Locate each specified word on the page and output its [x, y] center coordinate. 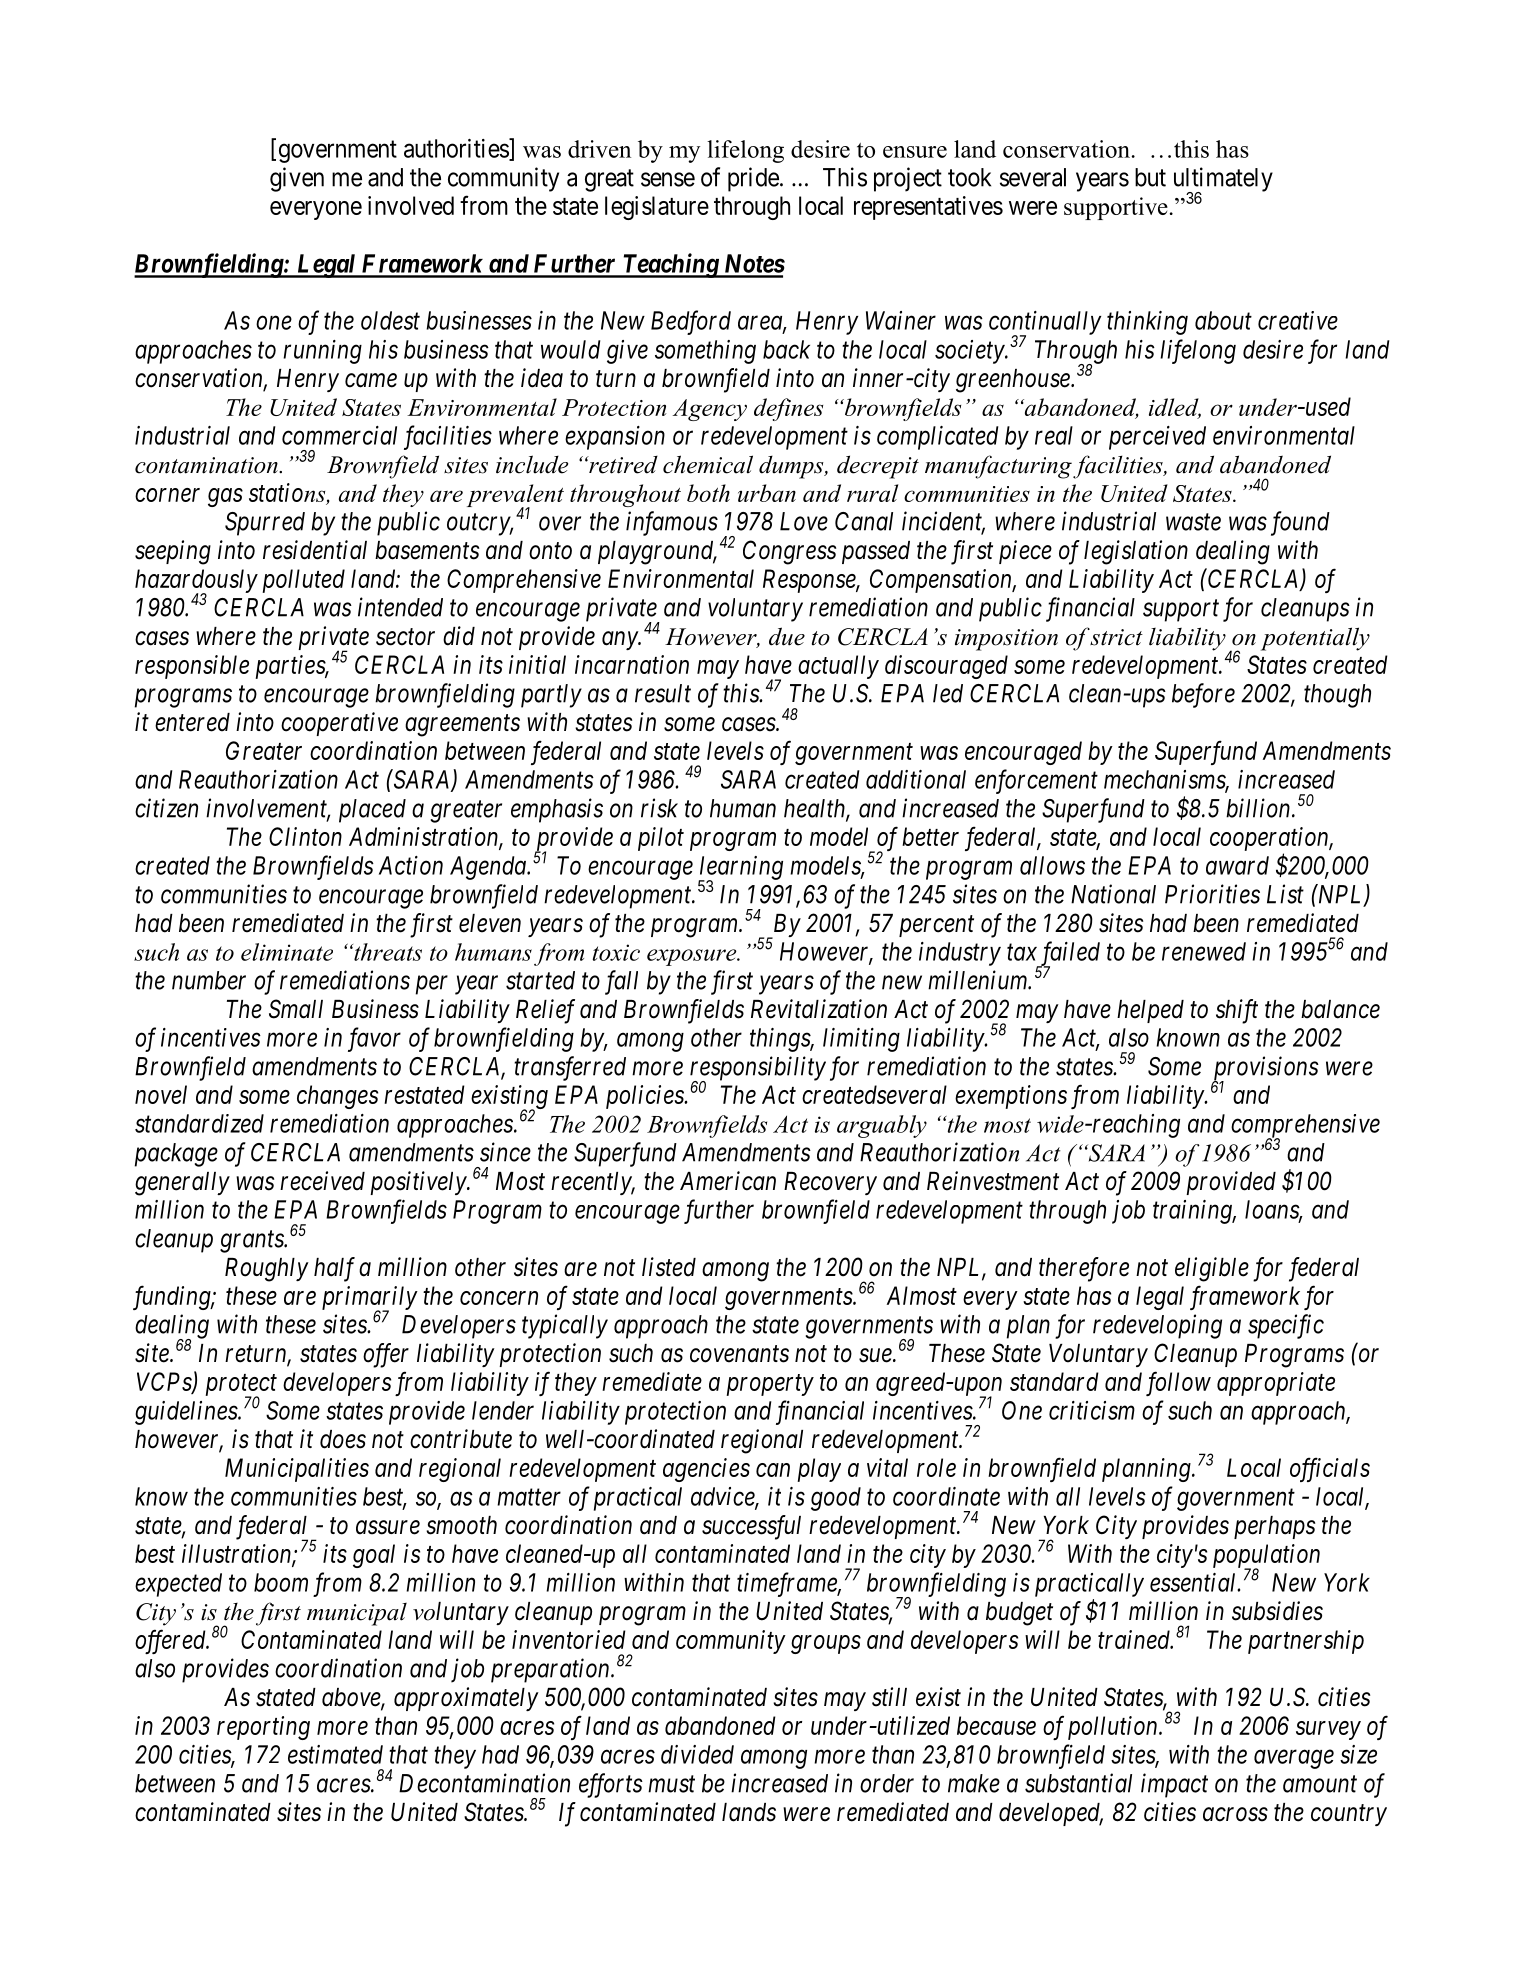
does [343, 1439]
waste [1193, 522]
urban [767, 493]
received [322, 1181]
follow [1178, 1383]
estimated [335, 1754]
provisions [1265, 1069]
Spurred [265, 524]
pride [753, 179]
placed [372, 811]
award [1237, 865]
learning [740, 869]
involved [411, 205]
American [728, 1181]
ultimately [1223, 180]
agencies [706, 1470]
